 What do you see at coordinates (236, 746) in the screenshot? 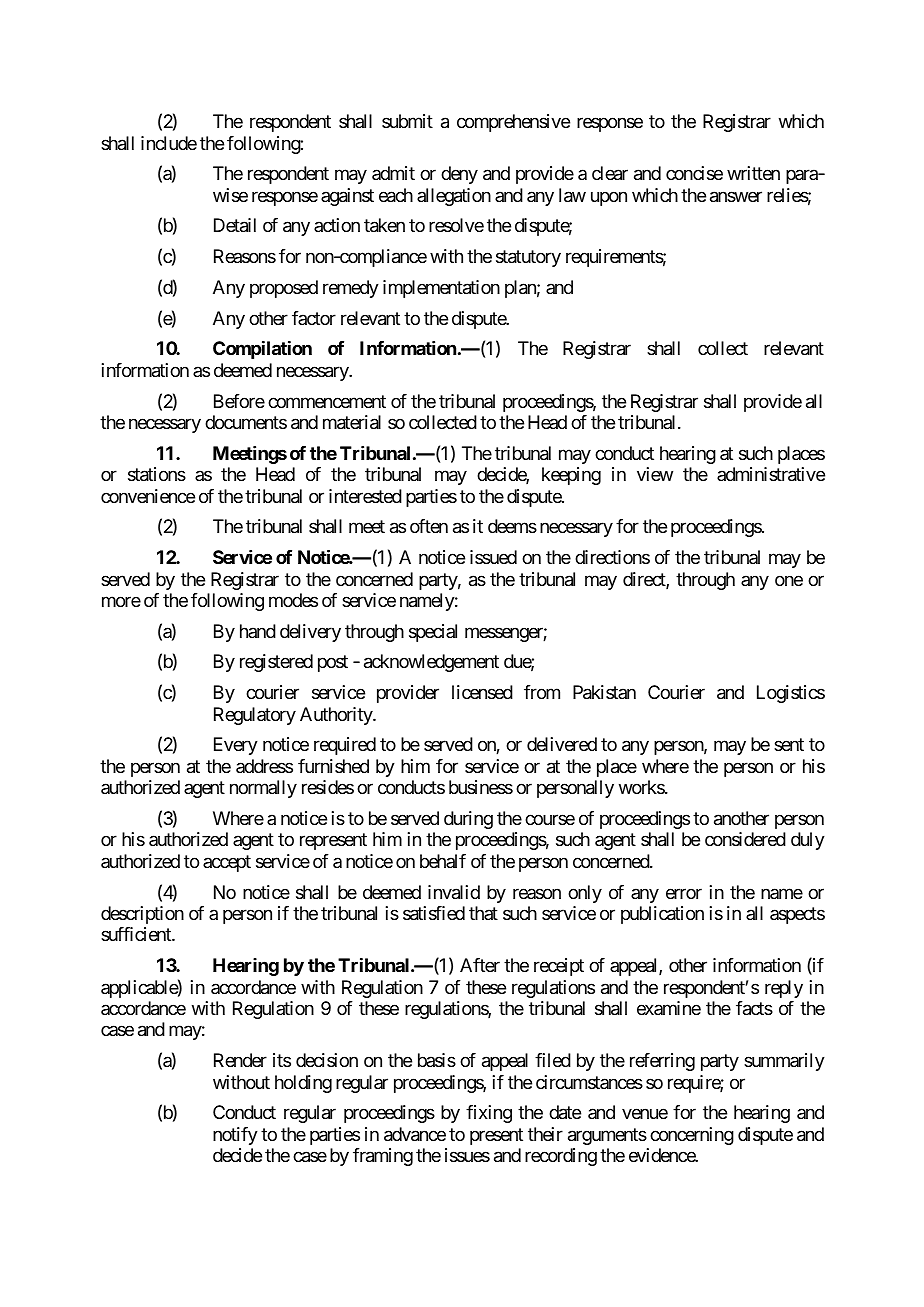
I see `Every` at bounding box center [236, 746].
